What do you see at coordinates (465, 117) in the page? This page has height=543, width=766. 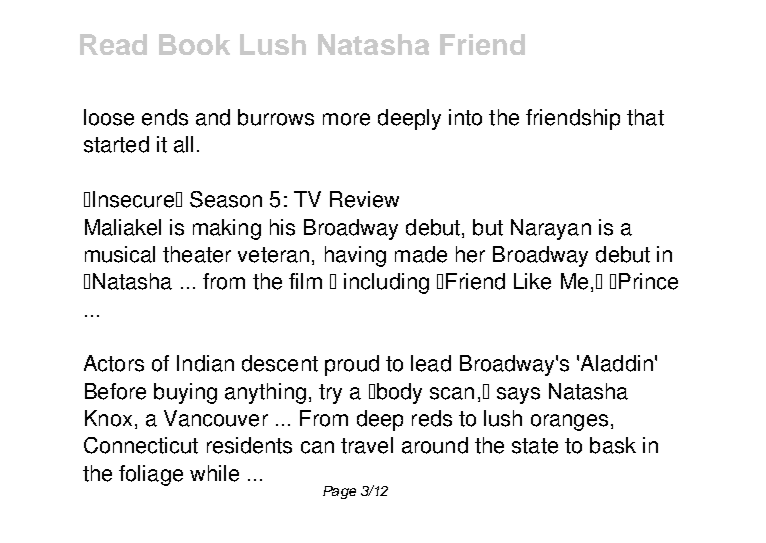 I see `into` at bounding box center [465, 117].
